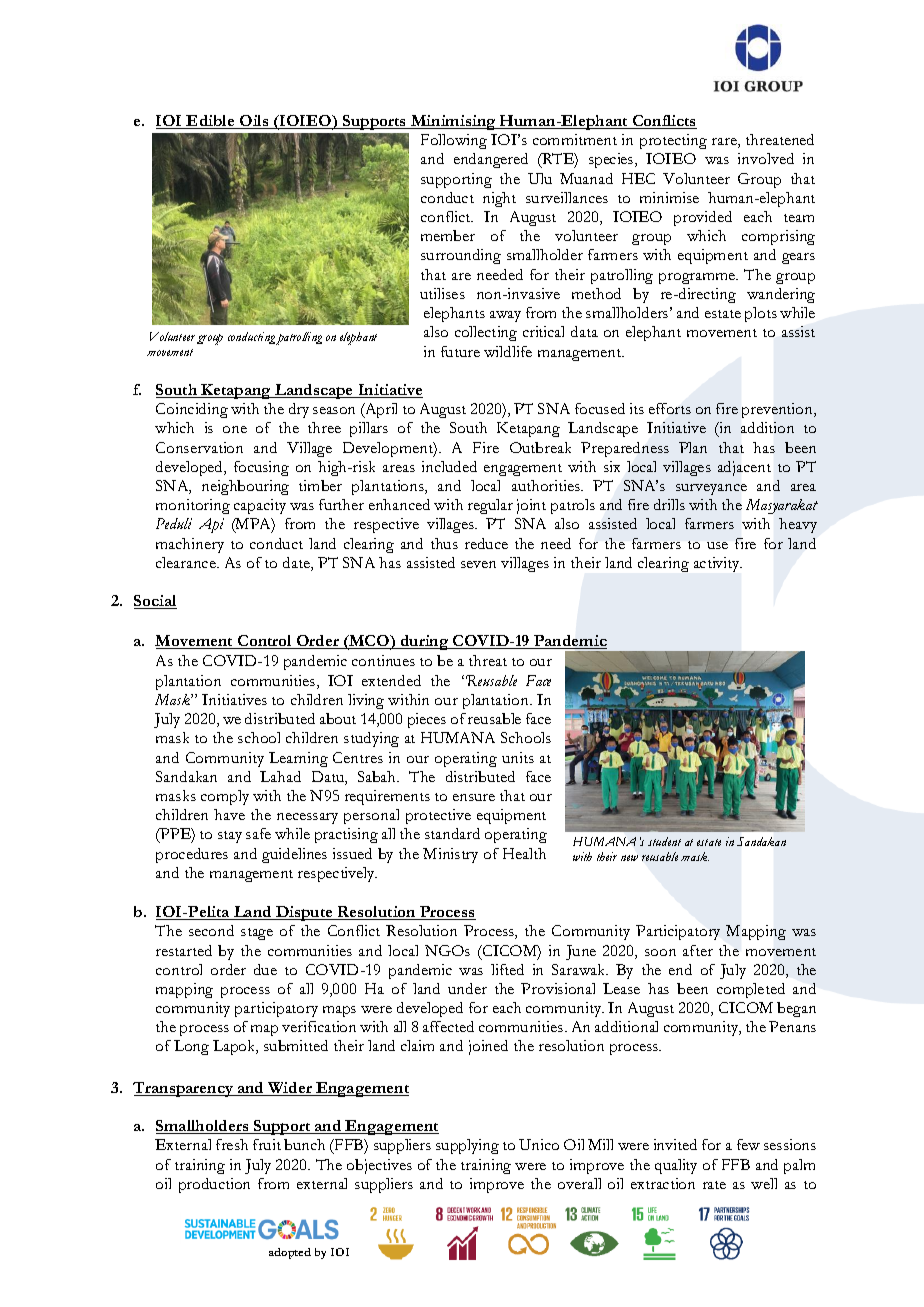 The image size is (924, 1307). I want to click on lifted, so click(507, 969).
